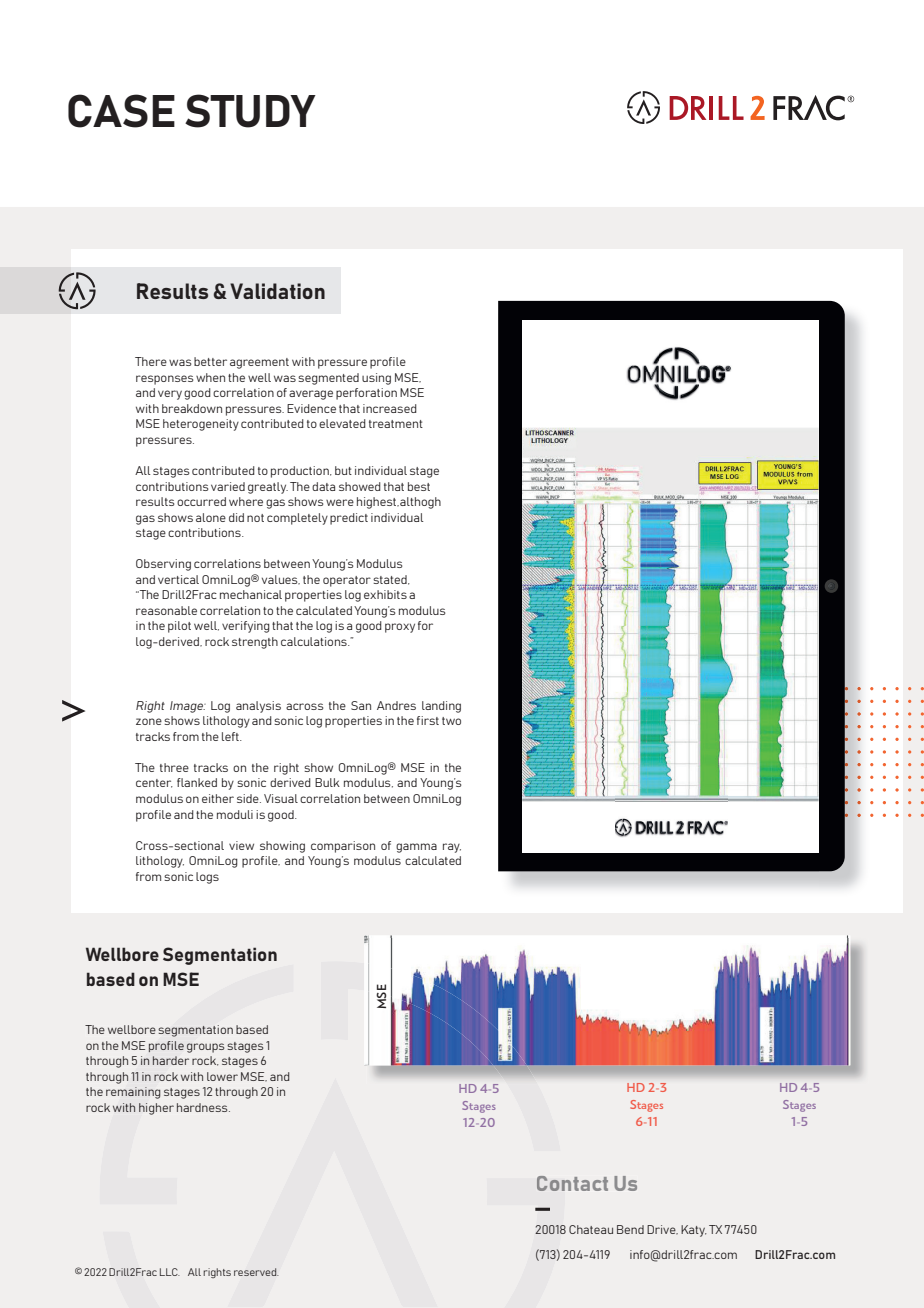 The height and width of the image is (1308, 924). What do you see at coordinates (277, 291) in the image?
I see `Validation` at bounding box center [277, 291].
